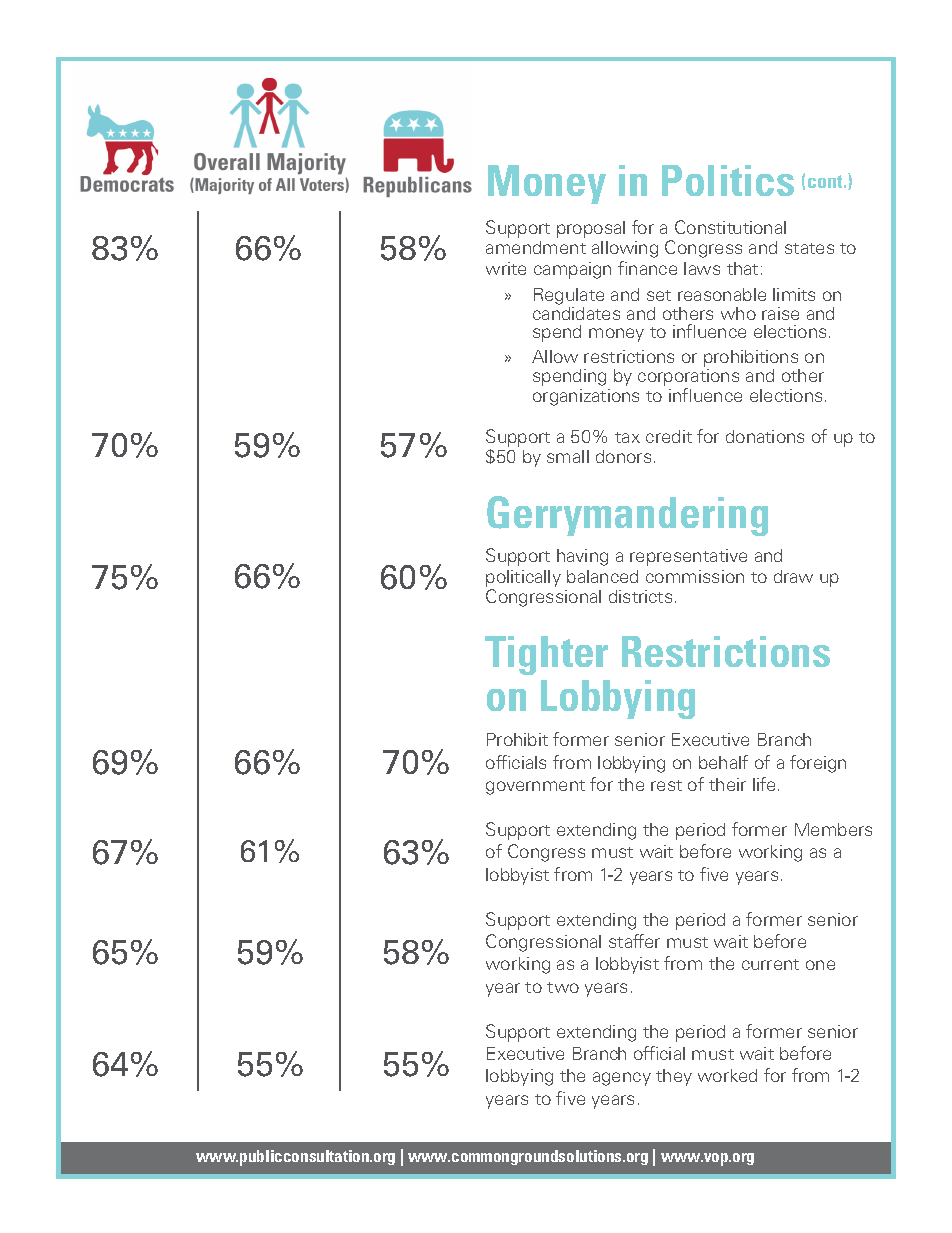  What do you see at coordinates (765, 436) in the screenshot?
I see `donations` at bounding box center [765, 436].
